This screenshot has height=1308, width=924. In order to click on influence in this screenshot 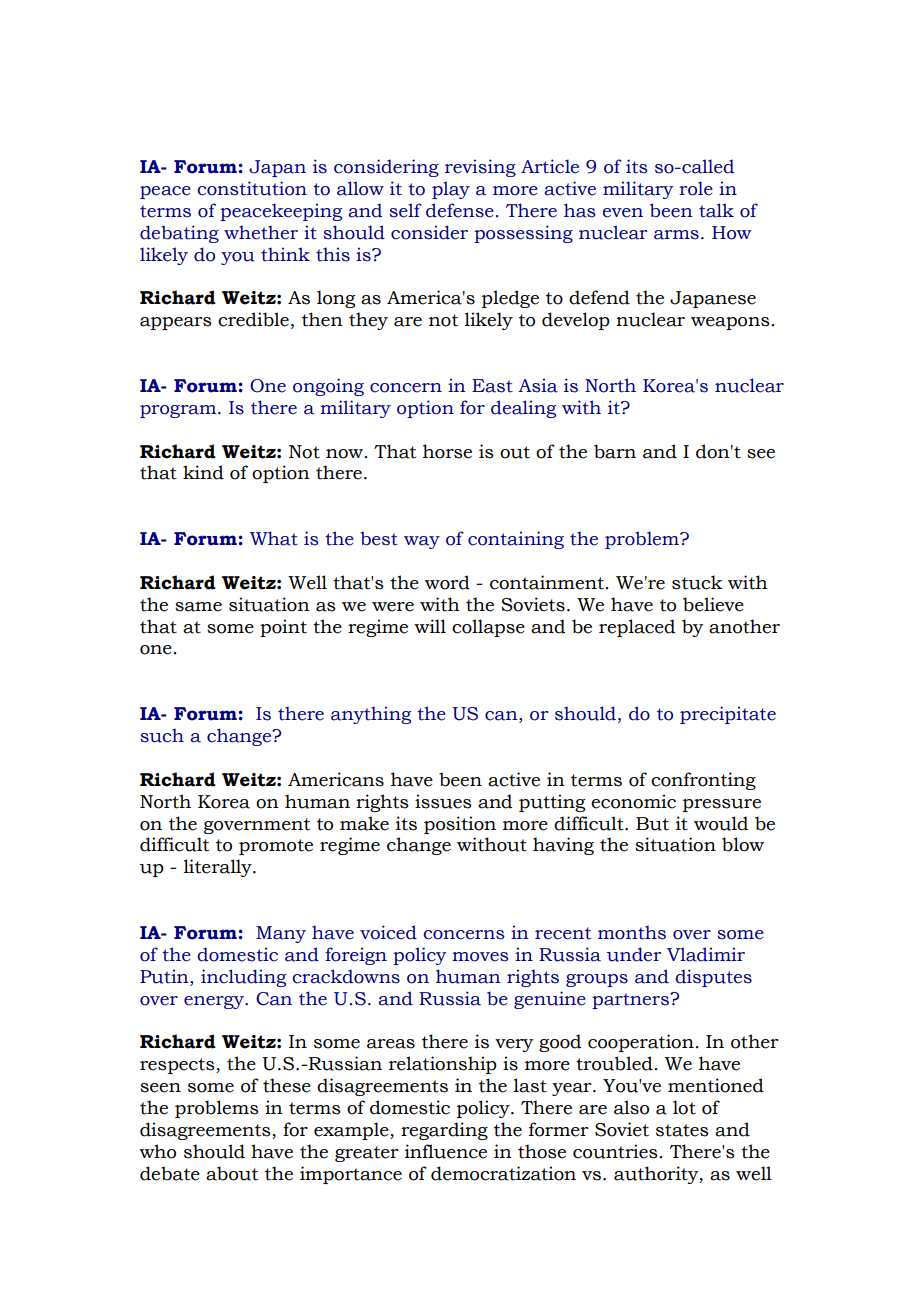, I will do `click(446, 1151)`.
